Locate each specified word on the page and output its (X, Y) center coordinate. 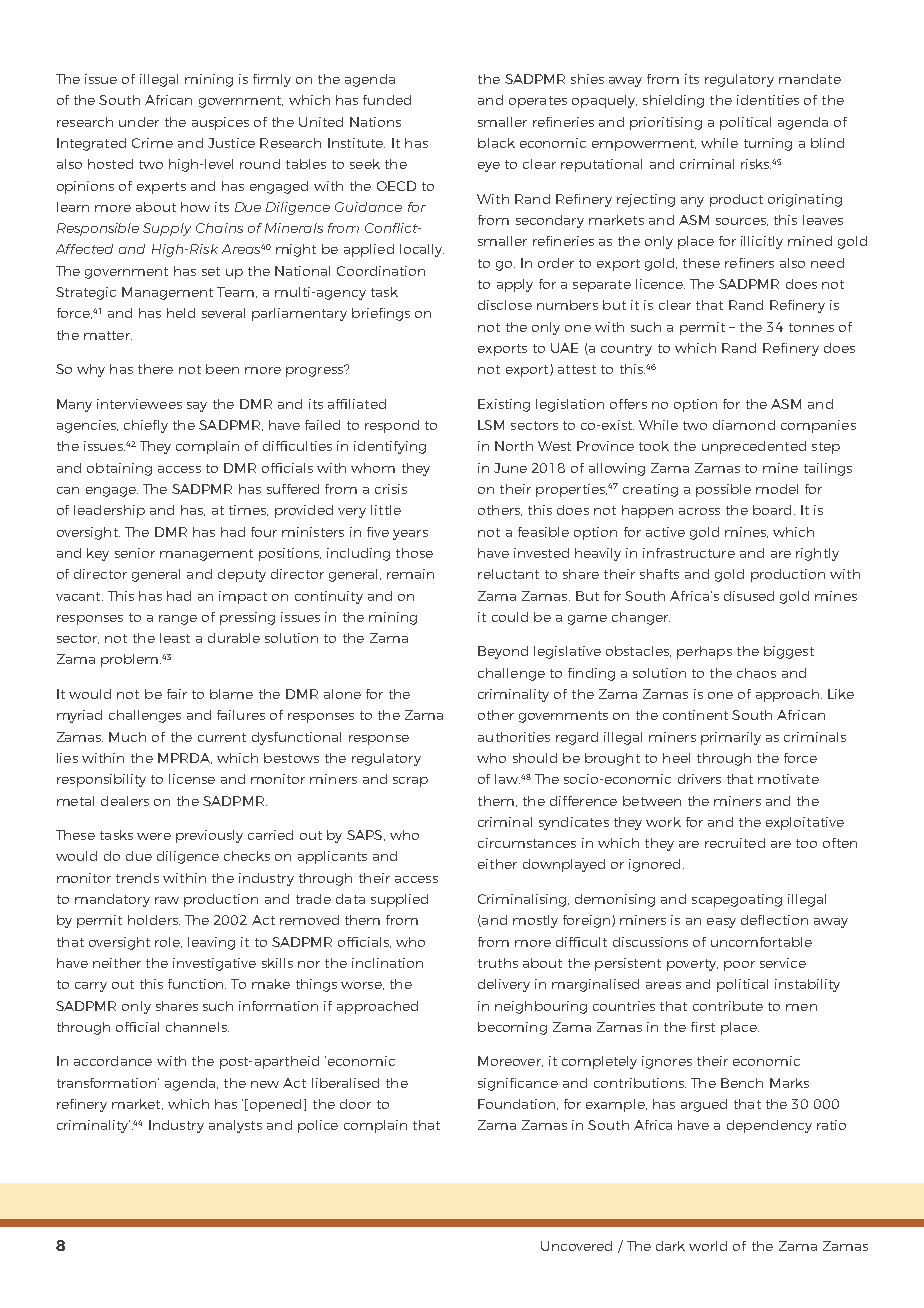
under (139, 122)
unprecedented (754, 447)
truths (498, 963)
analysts (235, 1126)
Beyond (503, 652)
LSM (491, 425)
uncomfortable (761, 942)
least (175, 638)
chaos (756, 673)
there (155, 369)
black (496, 143)
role (168, 942)
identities (768, 100)
